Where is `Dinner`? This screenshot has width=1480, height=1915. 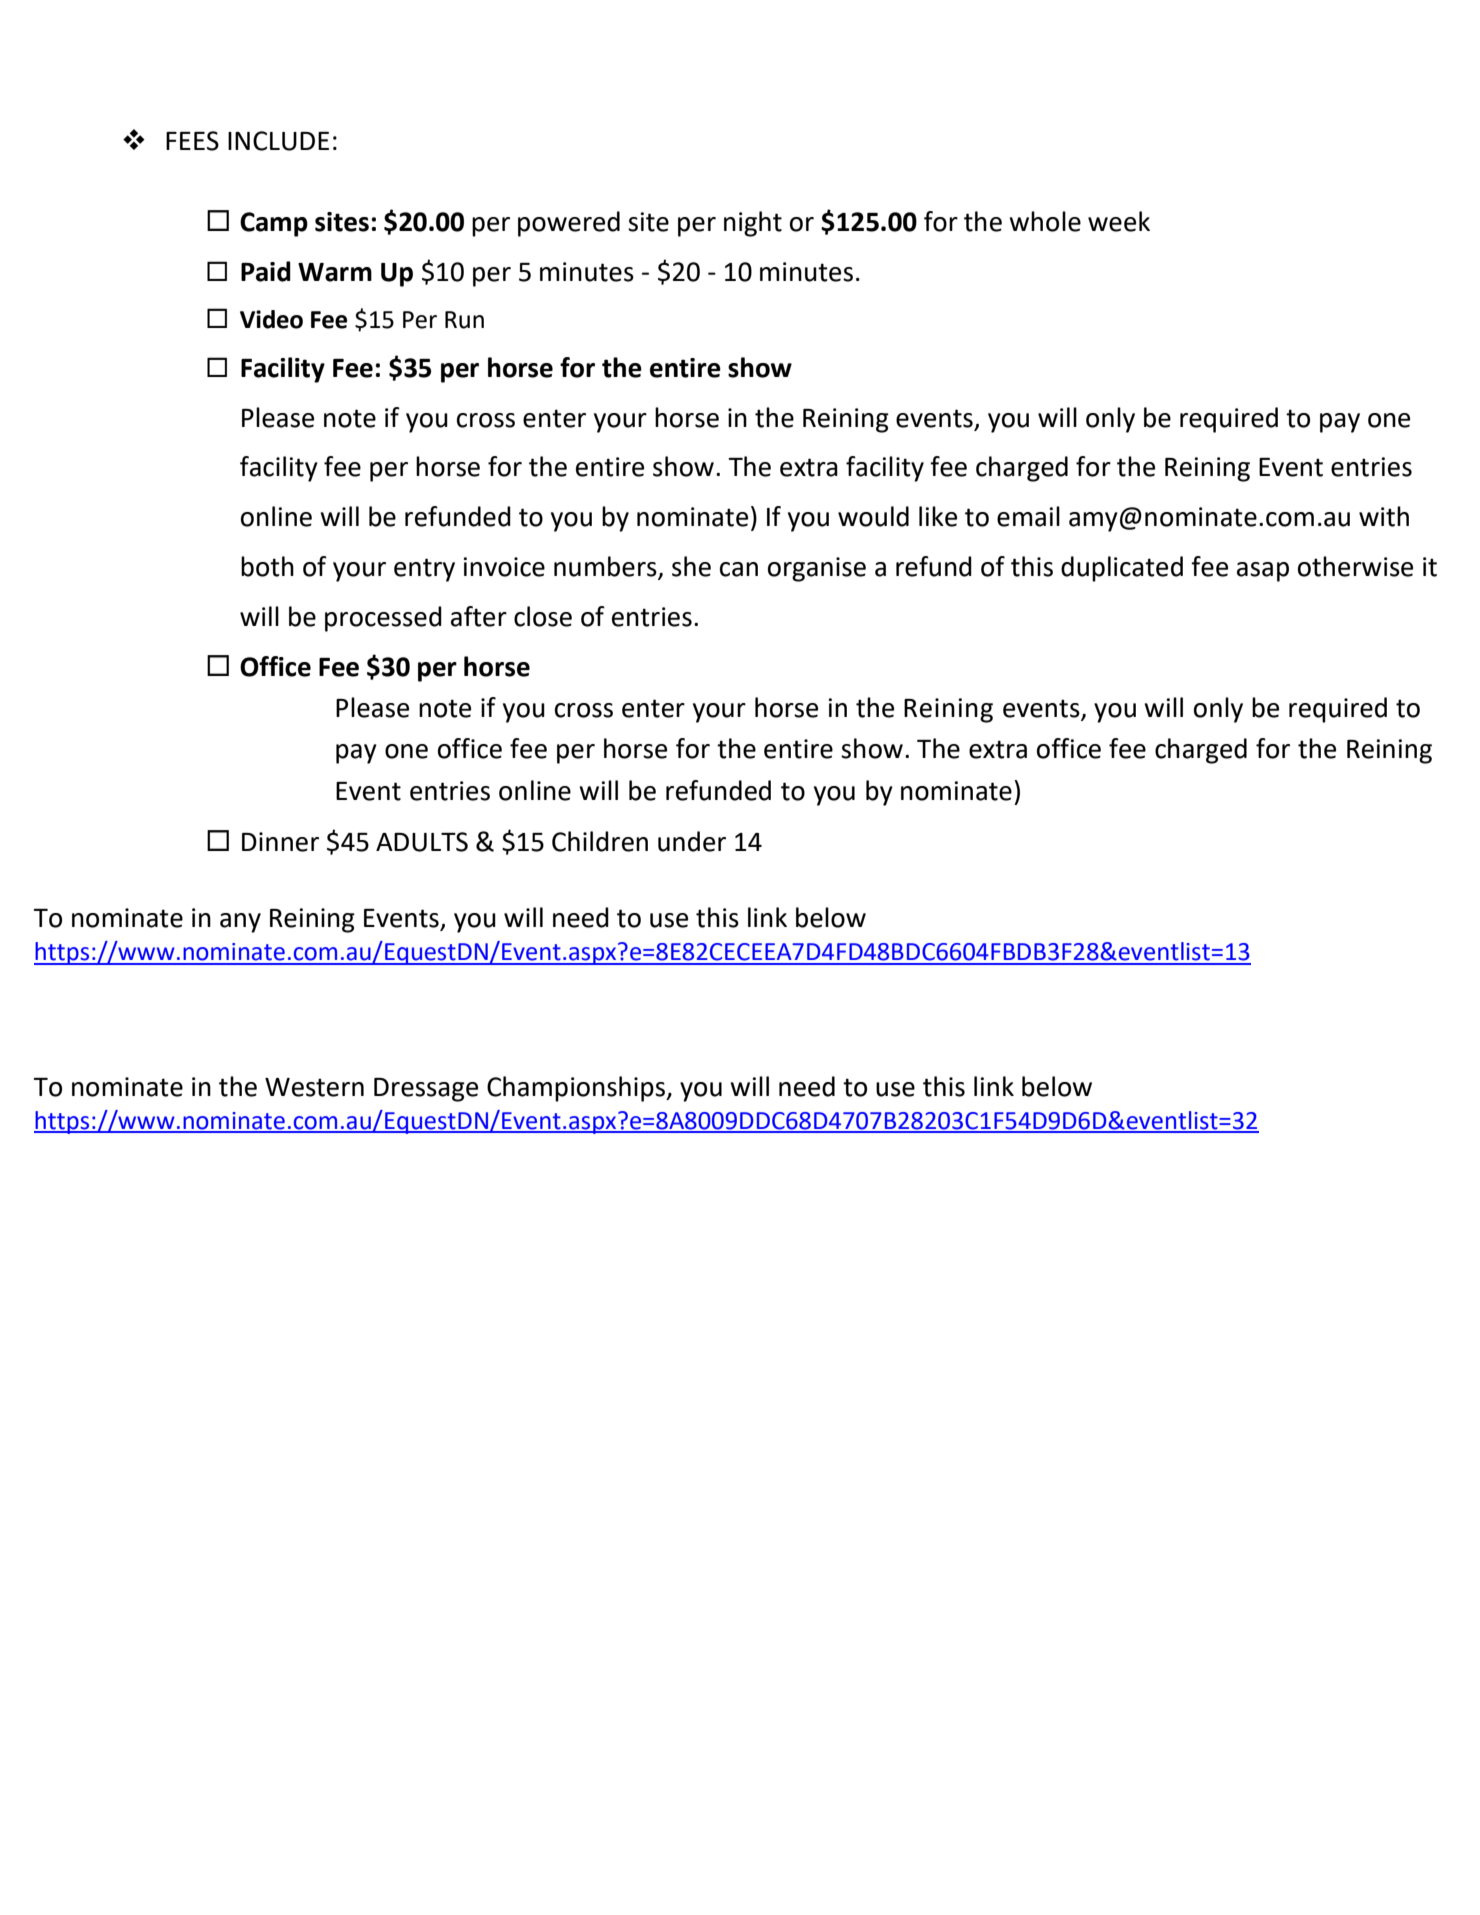
Dinner is located at coordinates (280, 842).
